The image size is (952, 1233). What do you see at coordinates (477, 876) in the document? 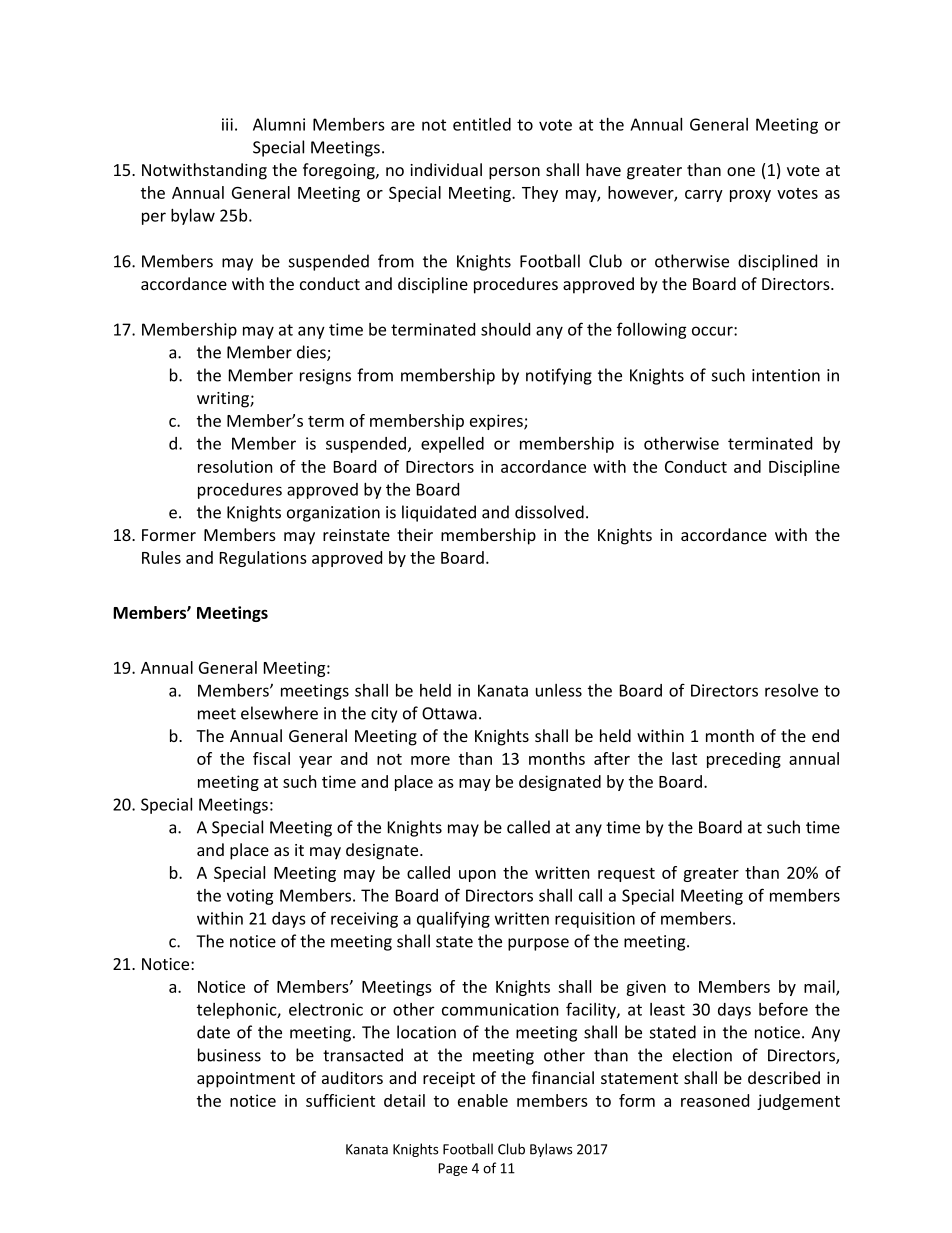
I see `upon` at bounding box center [477, 876].
